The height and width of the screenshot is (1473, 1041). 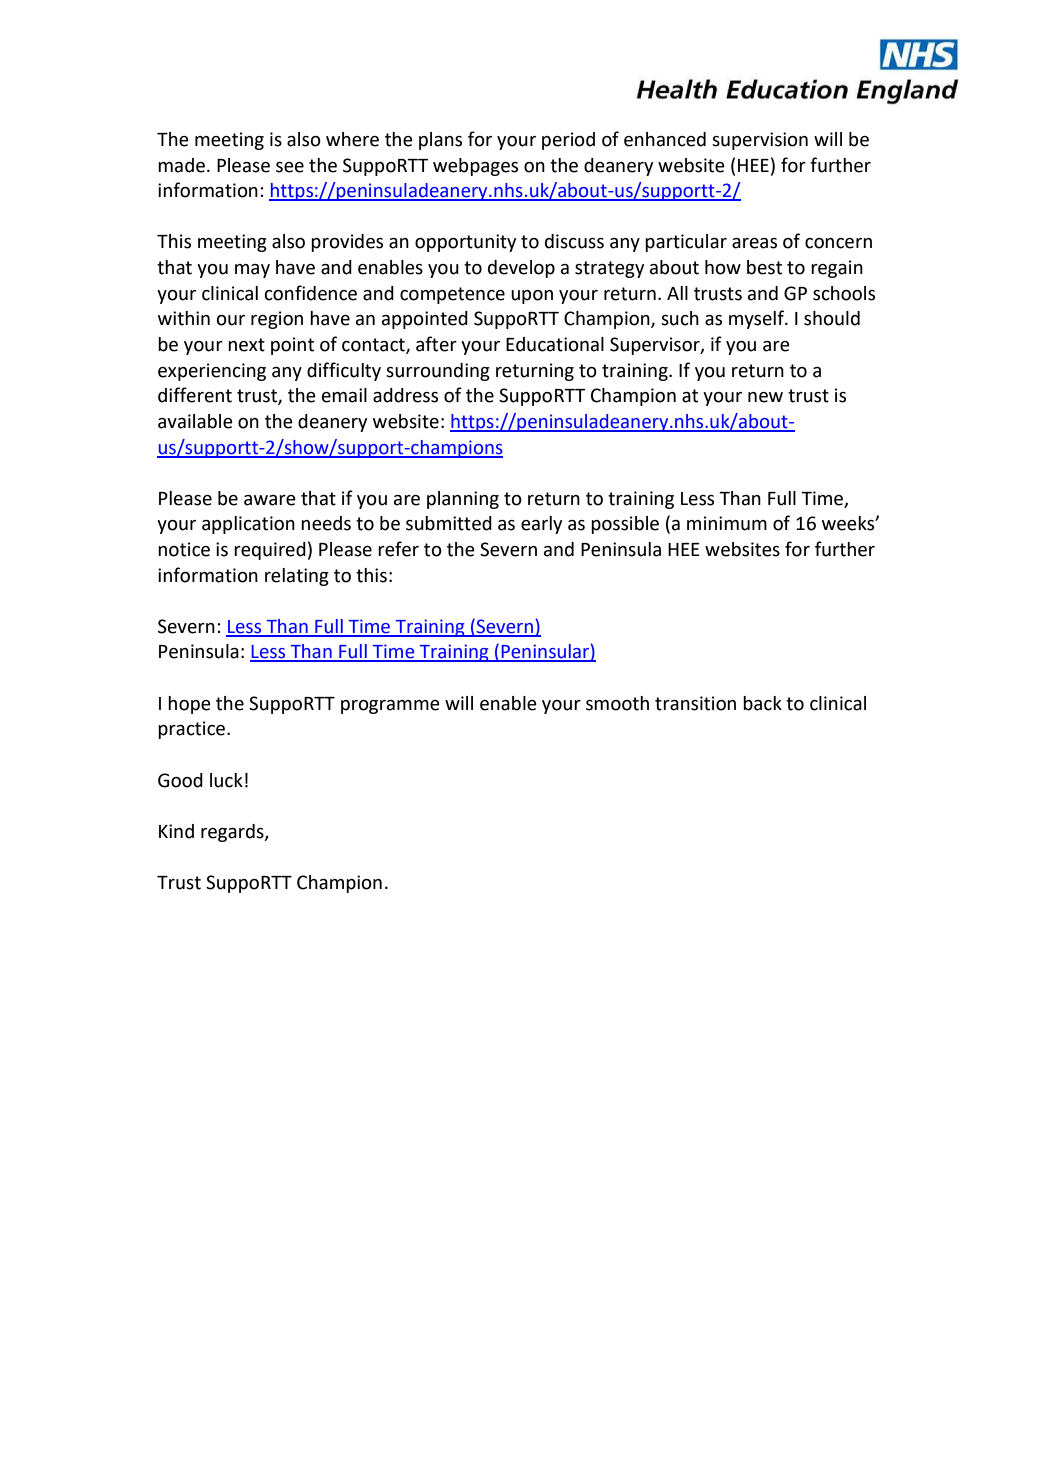 What do you see at coordinates (233, 833) in the screenshot?
I see `regards` at bounding box center [233, 833].
